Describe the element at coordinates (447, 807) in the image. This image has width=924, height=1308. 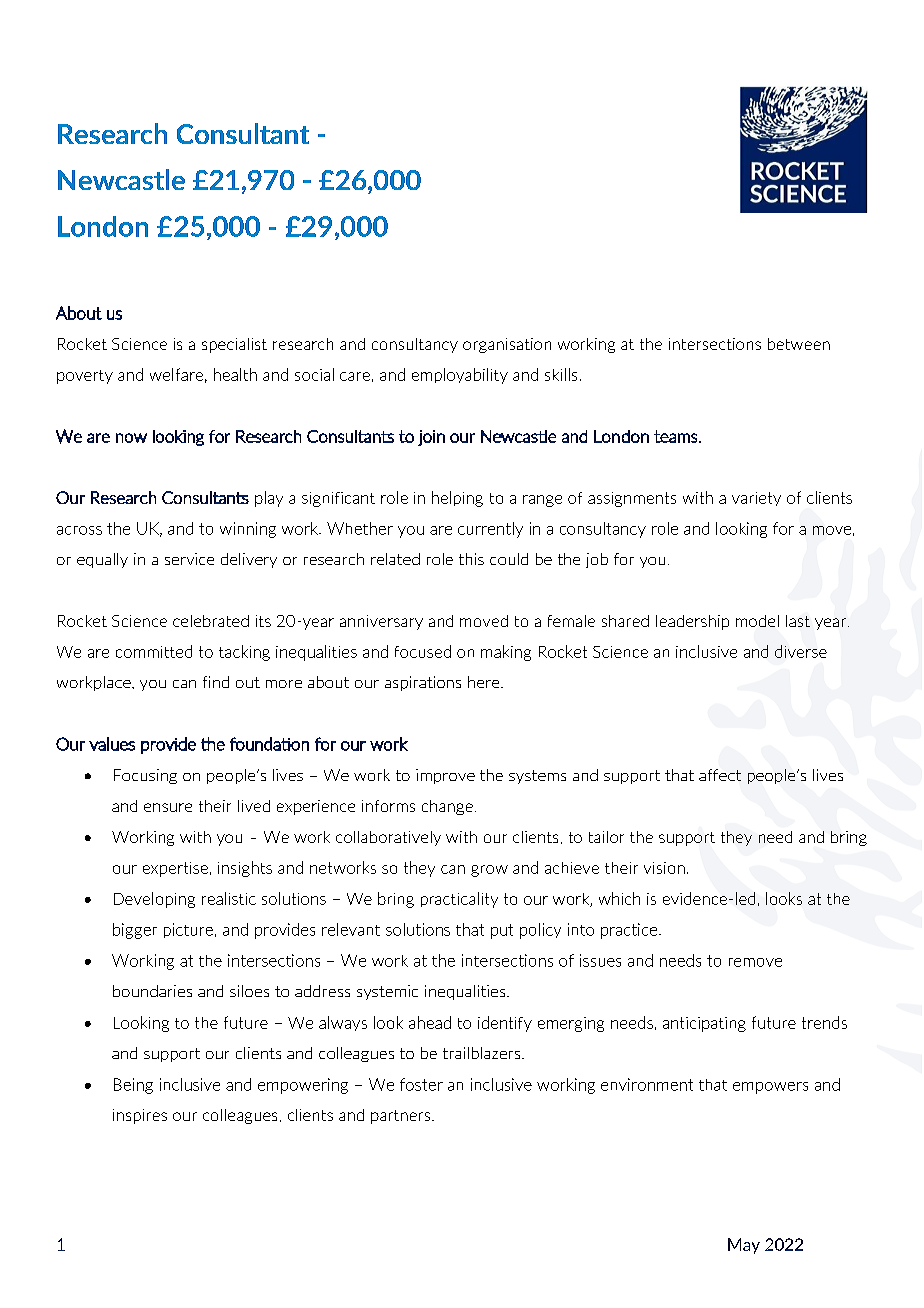
I see `change` at that location.
